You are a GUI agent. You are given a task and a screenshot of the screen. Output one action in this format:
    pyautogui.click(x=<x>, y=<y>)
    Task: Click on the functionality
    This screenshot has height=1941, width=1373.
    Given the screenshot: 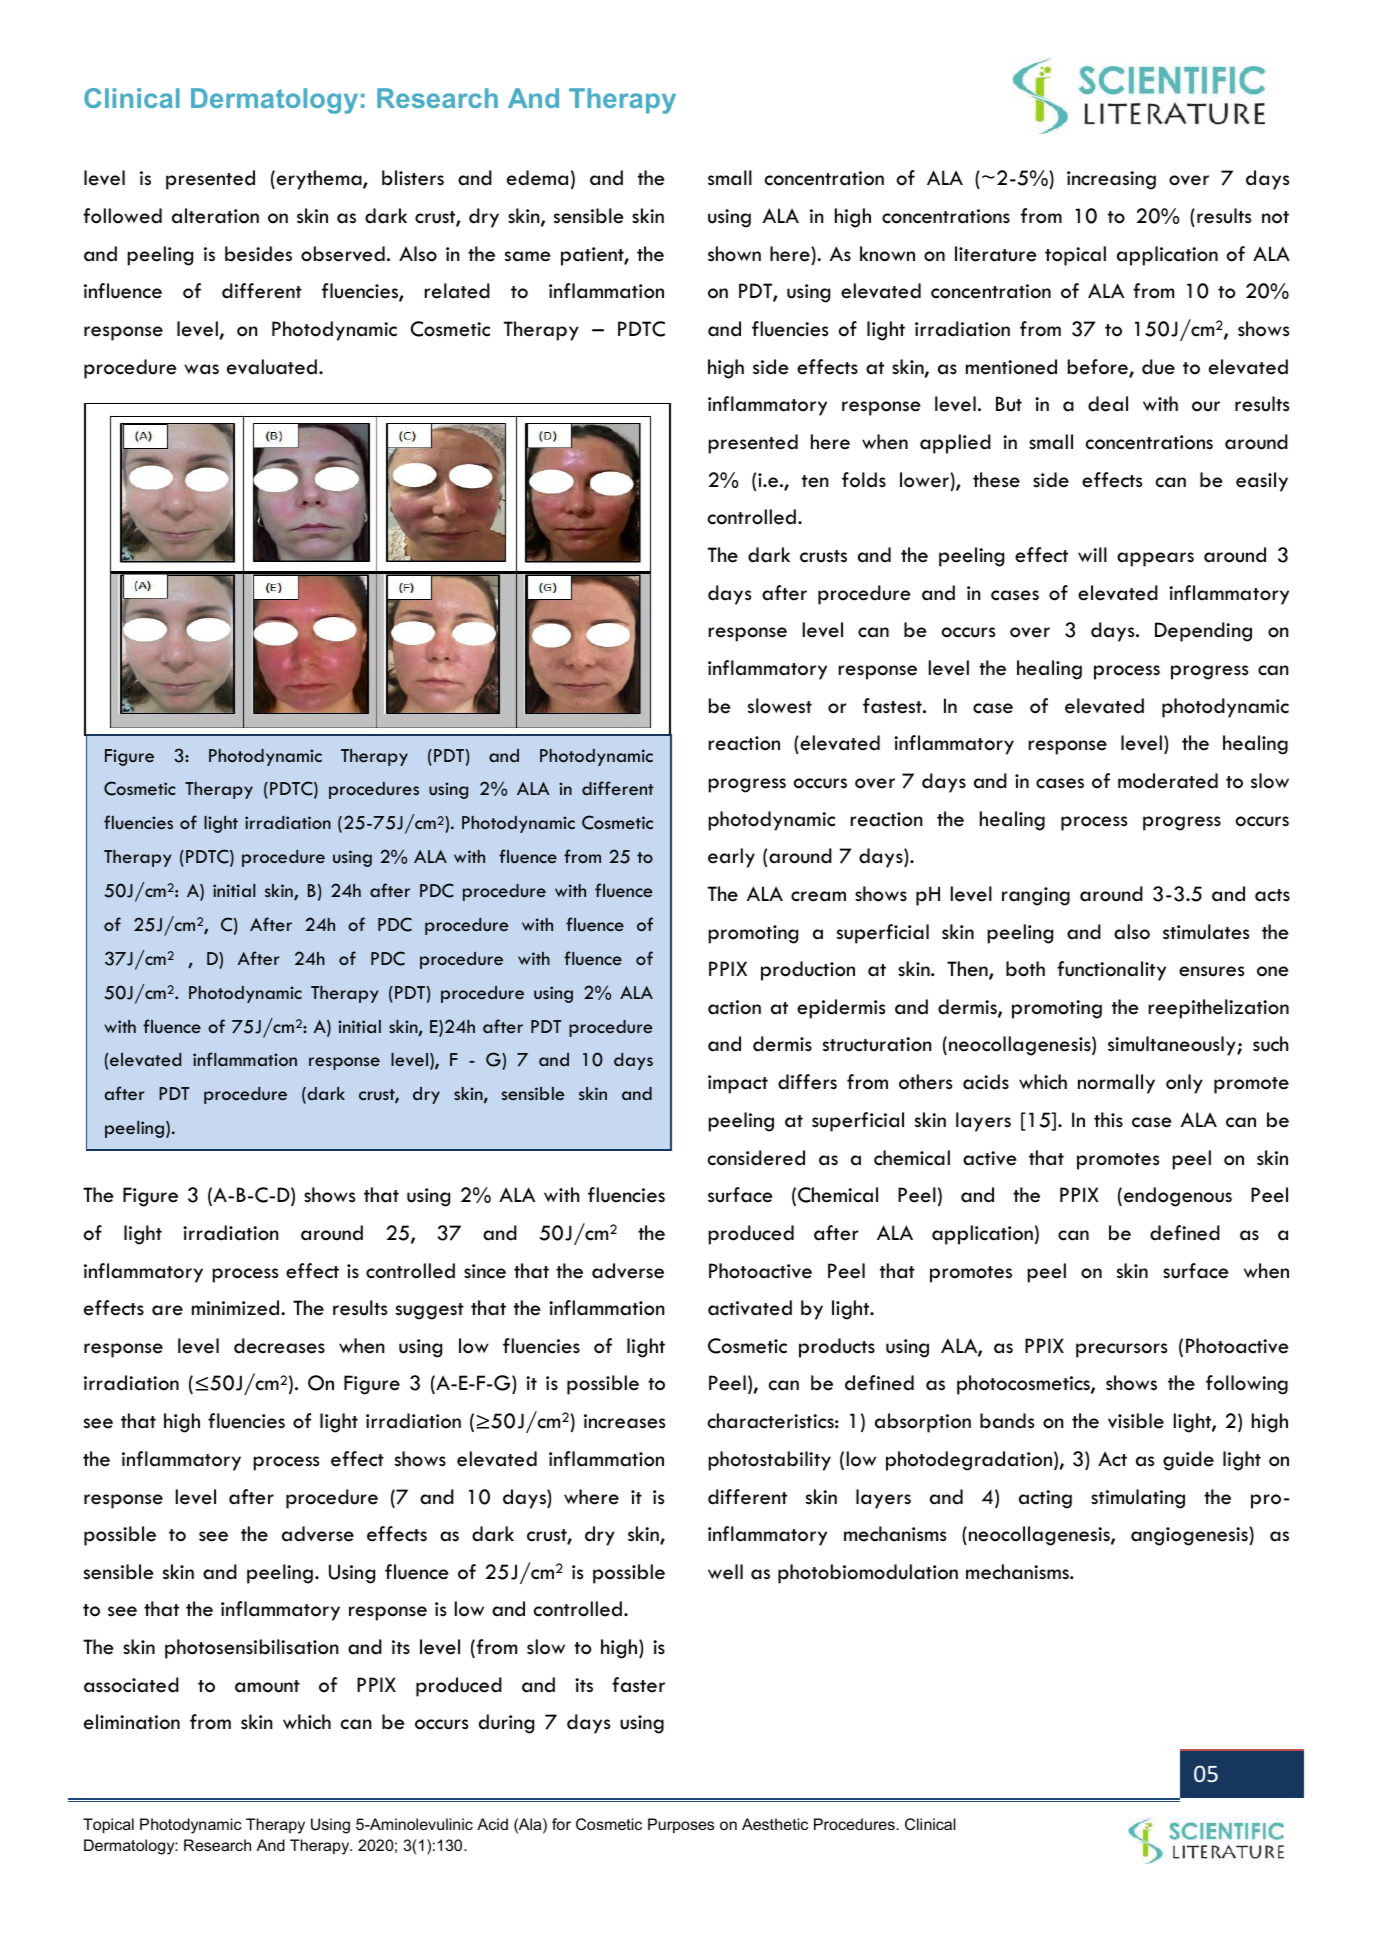 What is the action you would take?
    pyautogui.click(x=1111, y=971)
